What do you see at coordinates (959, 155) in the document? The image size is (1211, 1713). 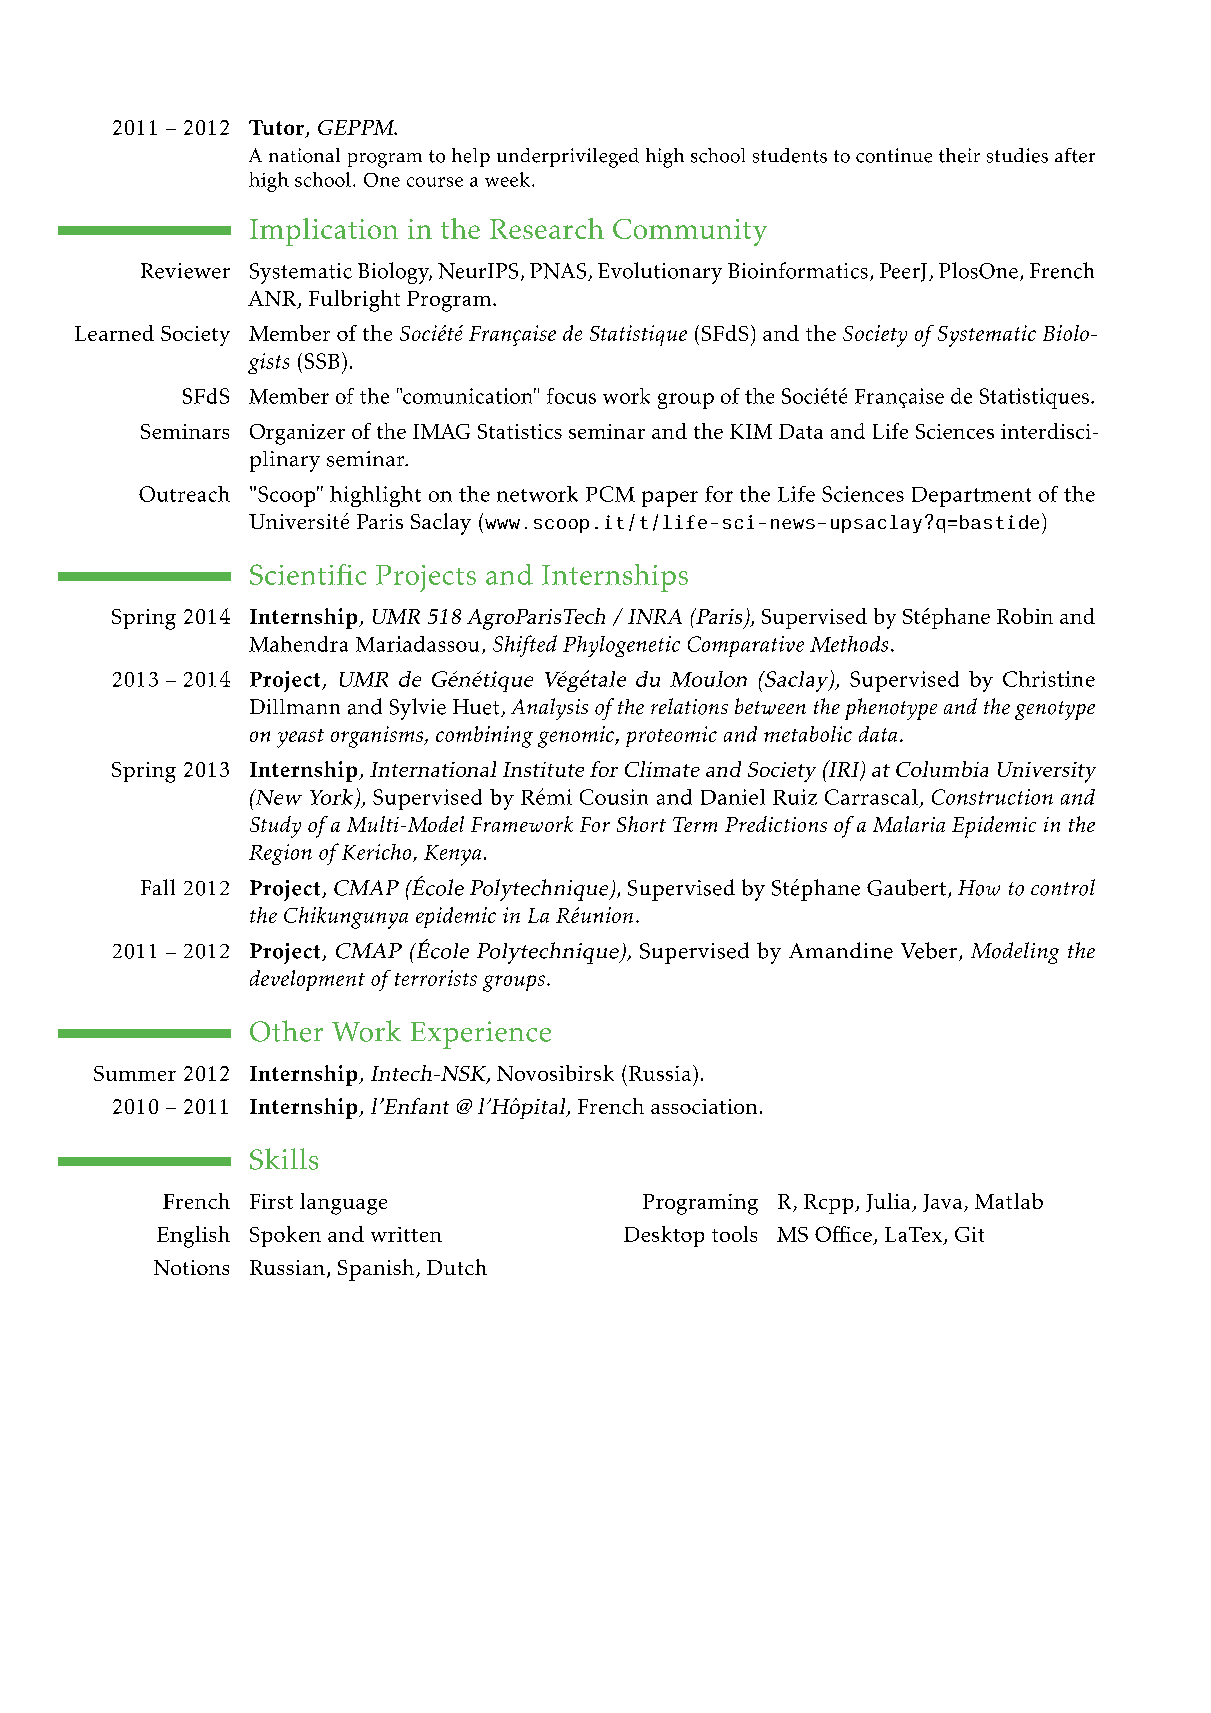 I see `their` at bounding box center [959, 155].
